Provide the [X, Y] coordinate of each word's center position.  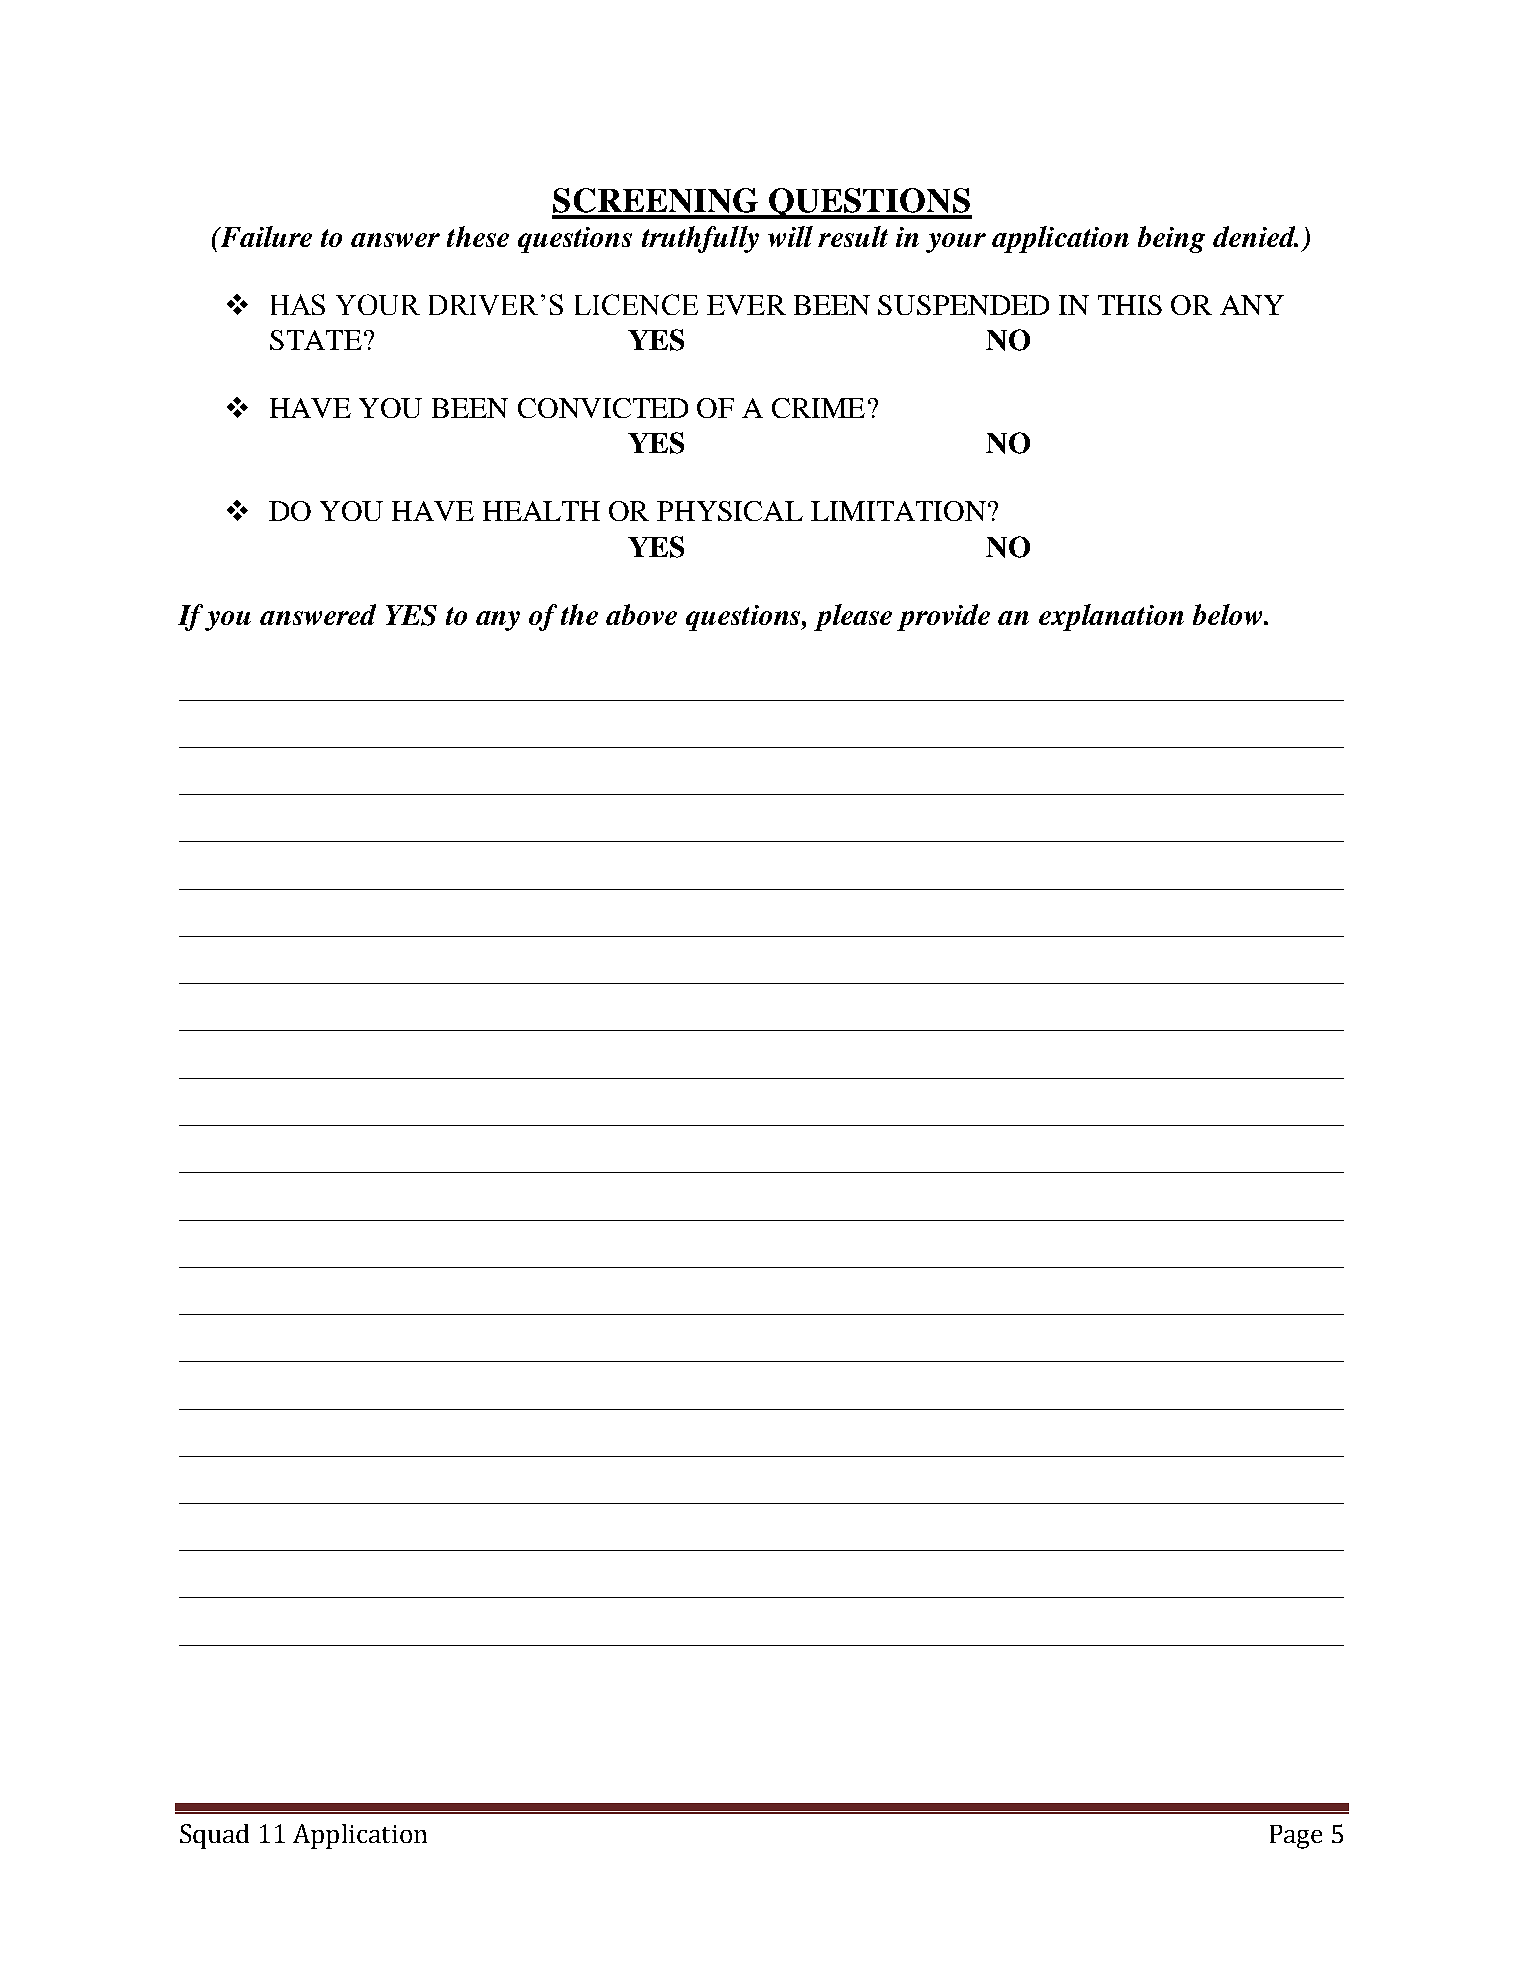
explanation [1111, 617]
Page [1296, 1837]
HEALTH [541, 511]
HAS [298, 304]
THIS [1130, 305]
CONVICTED [603, 408]
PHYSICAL [730, 511]
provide [943, 617]
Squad [214, 1836]
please [853, 617]
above [641, 614]
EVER [746, 305]
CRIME [818, 408]
